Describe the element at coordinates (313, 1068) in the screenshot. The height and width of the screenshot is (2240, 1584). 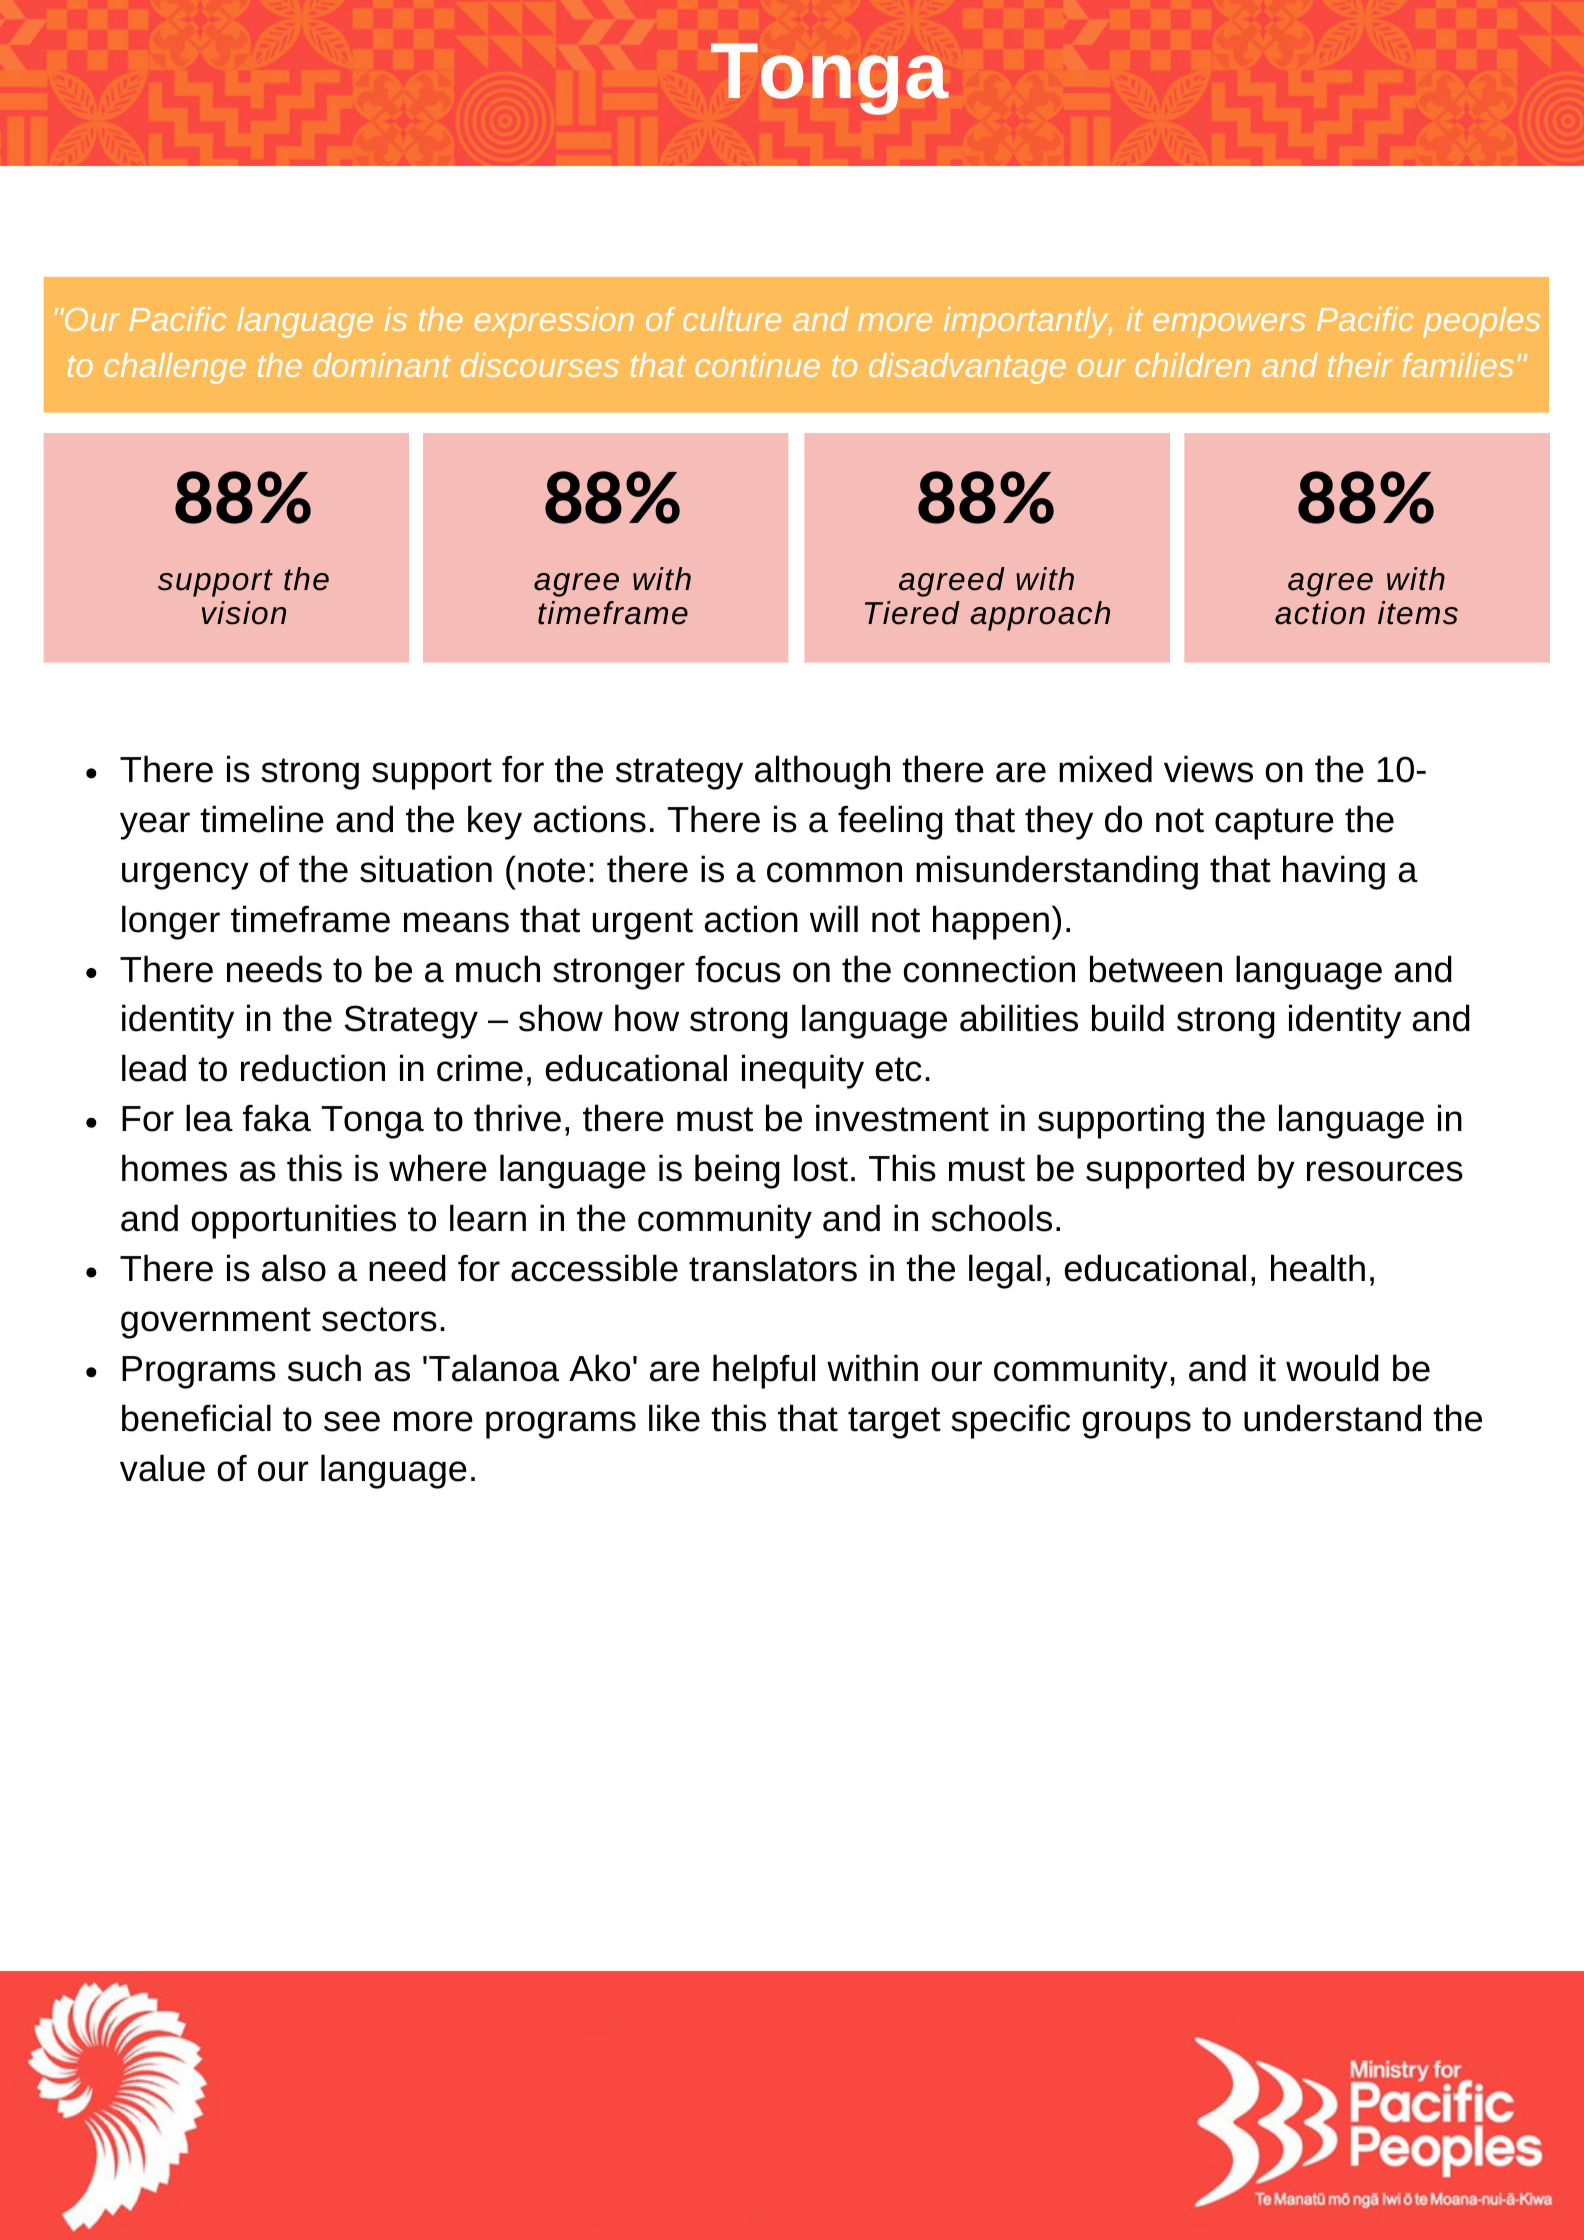
I see `reduction` at that location.
